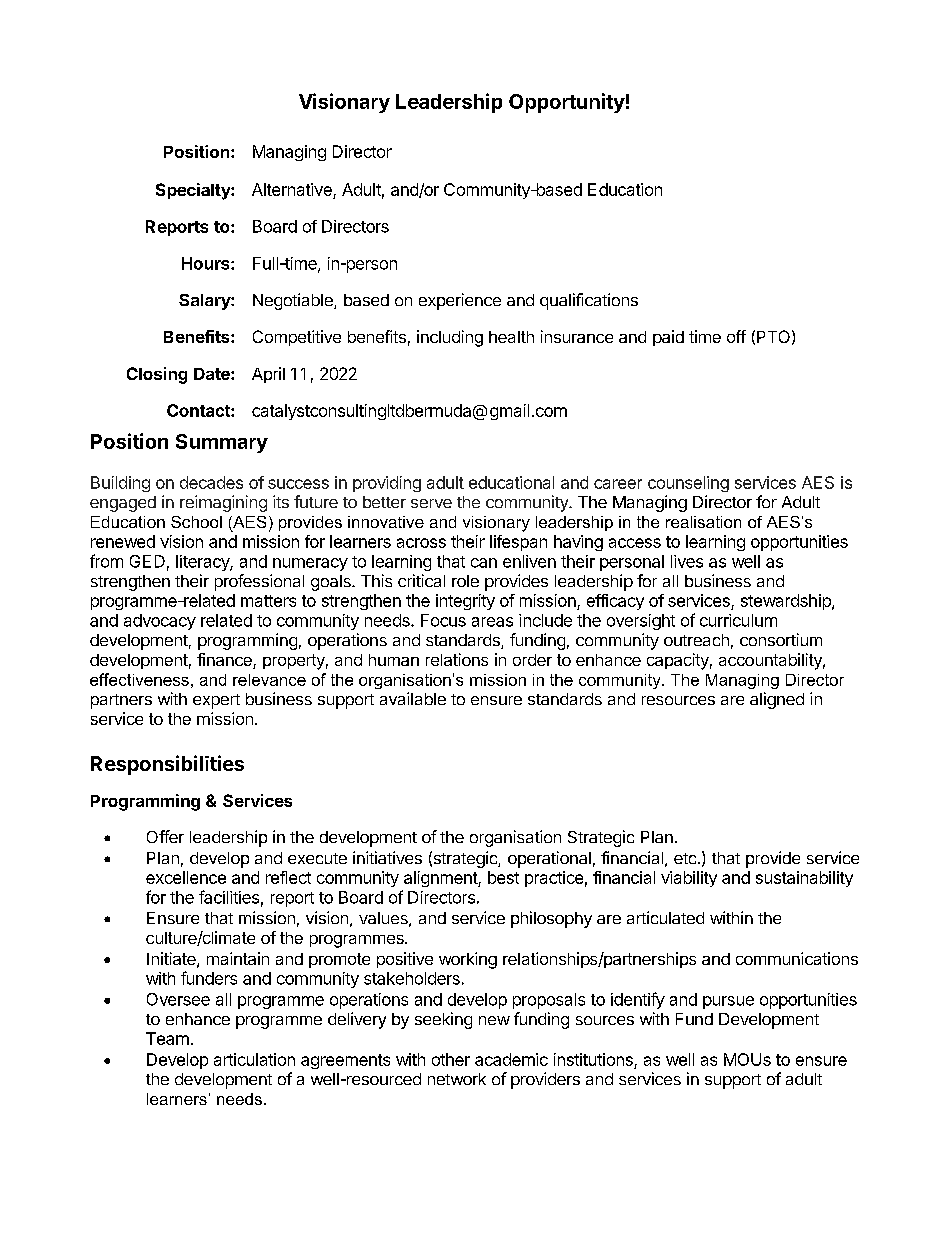  Describe the element at coordinates (194, 191) in the screenshot. I see `Specialty` at that location.
